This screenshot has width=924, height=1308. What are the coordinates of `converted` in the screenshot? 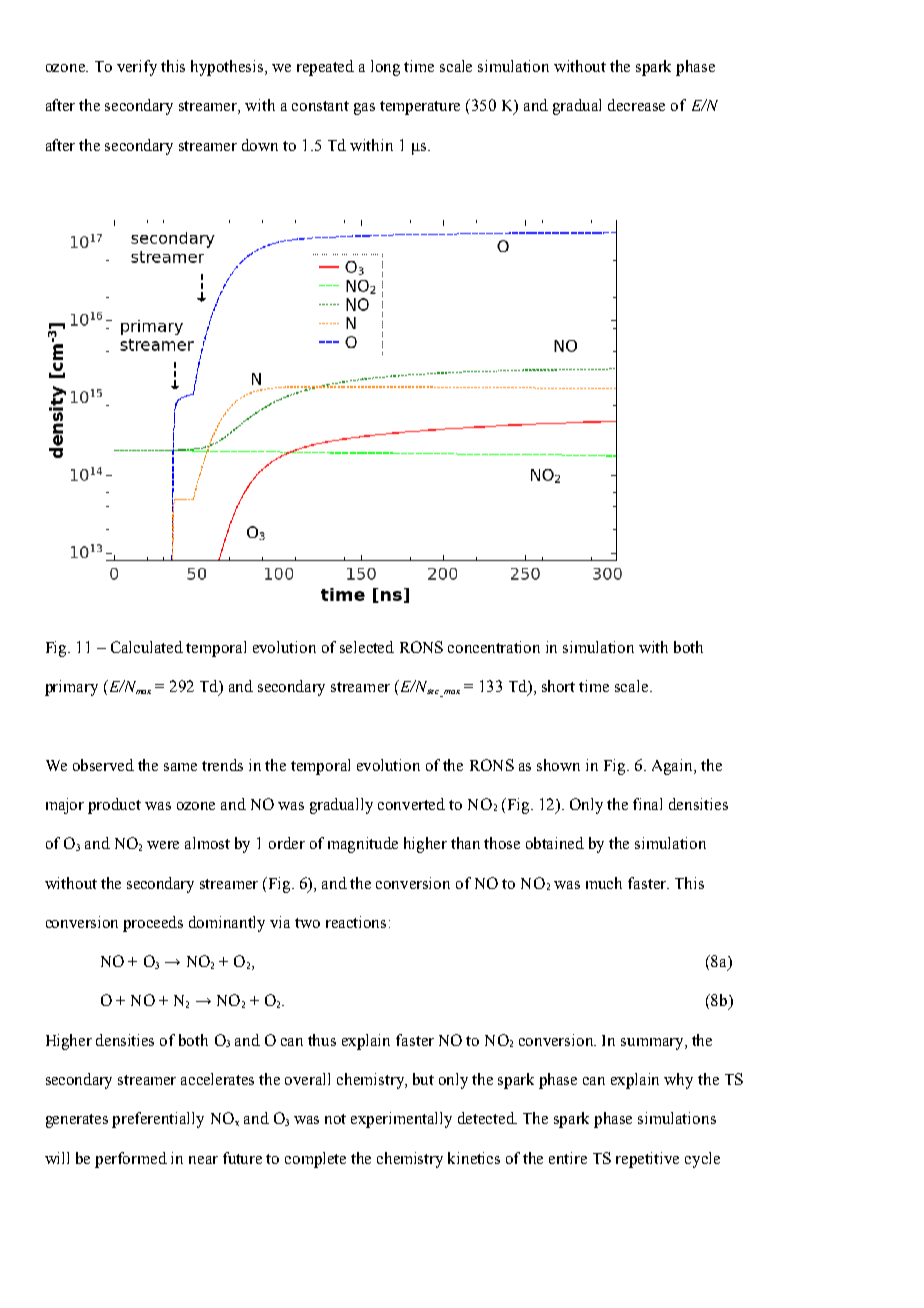 It's located at (411, 804).
